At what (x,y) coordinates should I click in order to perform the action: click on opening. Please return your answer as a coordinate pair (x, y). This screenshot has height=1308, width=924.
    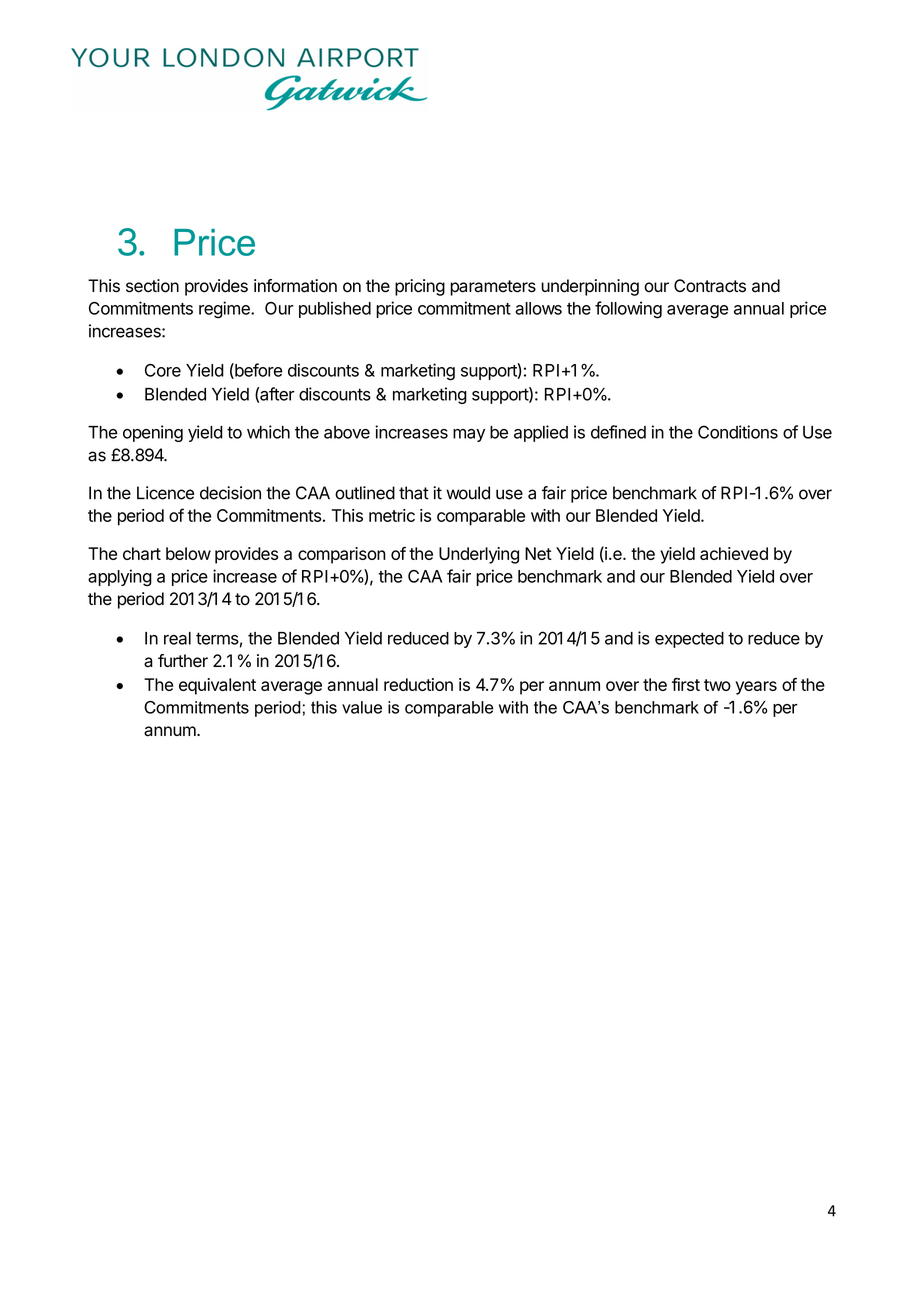
    Looking at the image, I should click on (153, 433).
